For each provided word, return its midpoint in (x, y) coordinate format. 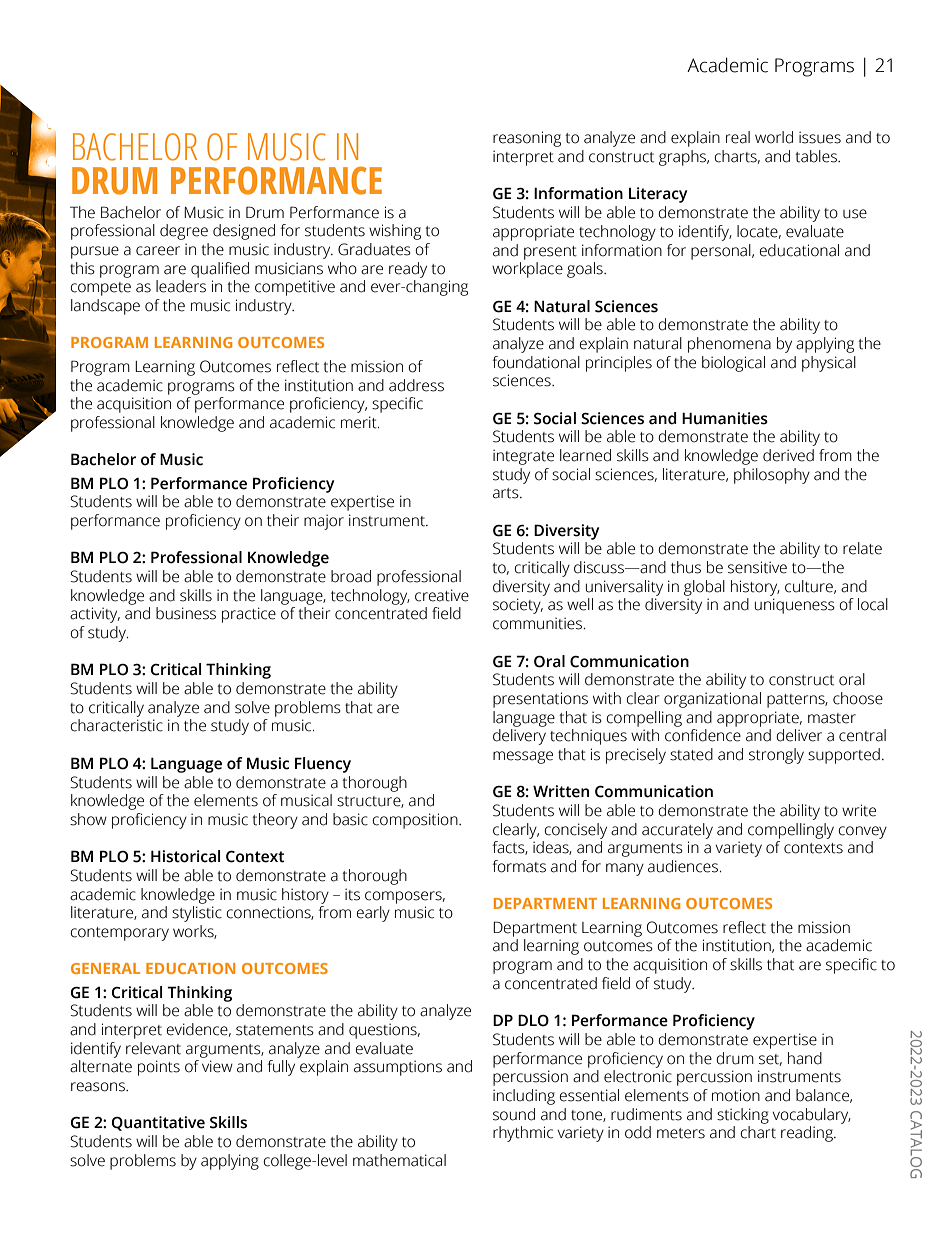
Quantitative (158, 1123)
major (324, 522)
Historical (185, 856)
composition (416, 821)
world (774, 137)
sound (514, 1114)
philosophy (772, 476)
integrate (523, 457)
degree (184, 232)
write (859, 810)
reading (808, 1134)
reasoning (527, 139)
